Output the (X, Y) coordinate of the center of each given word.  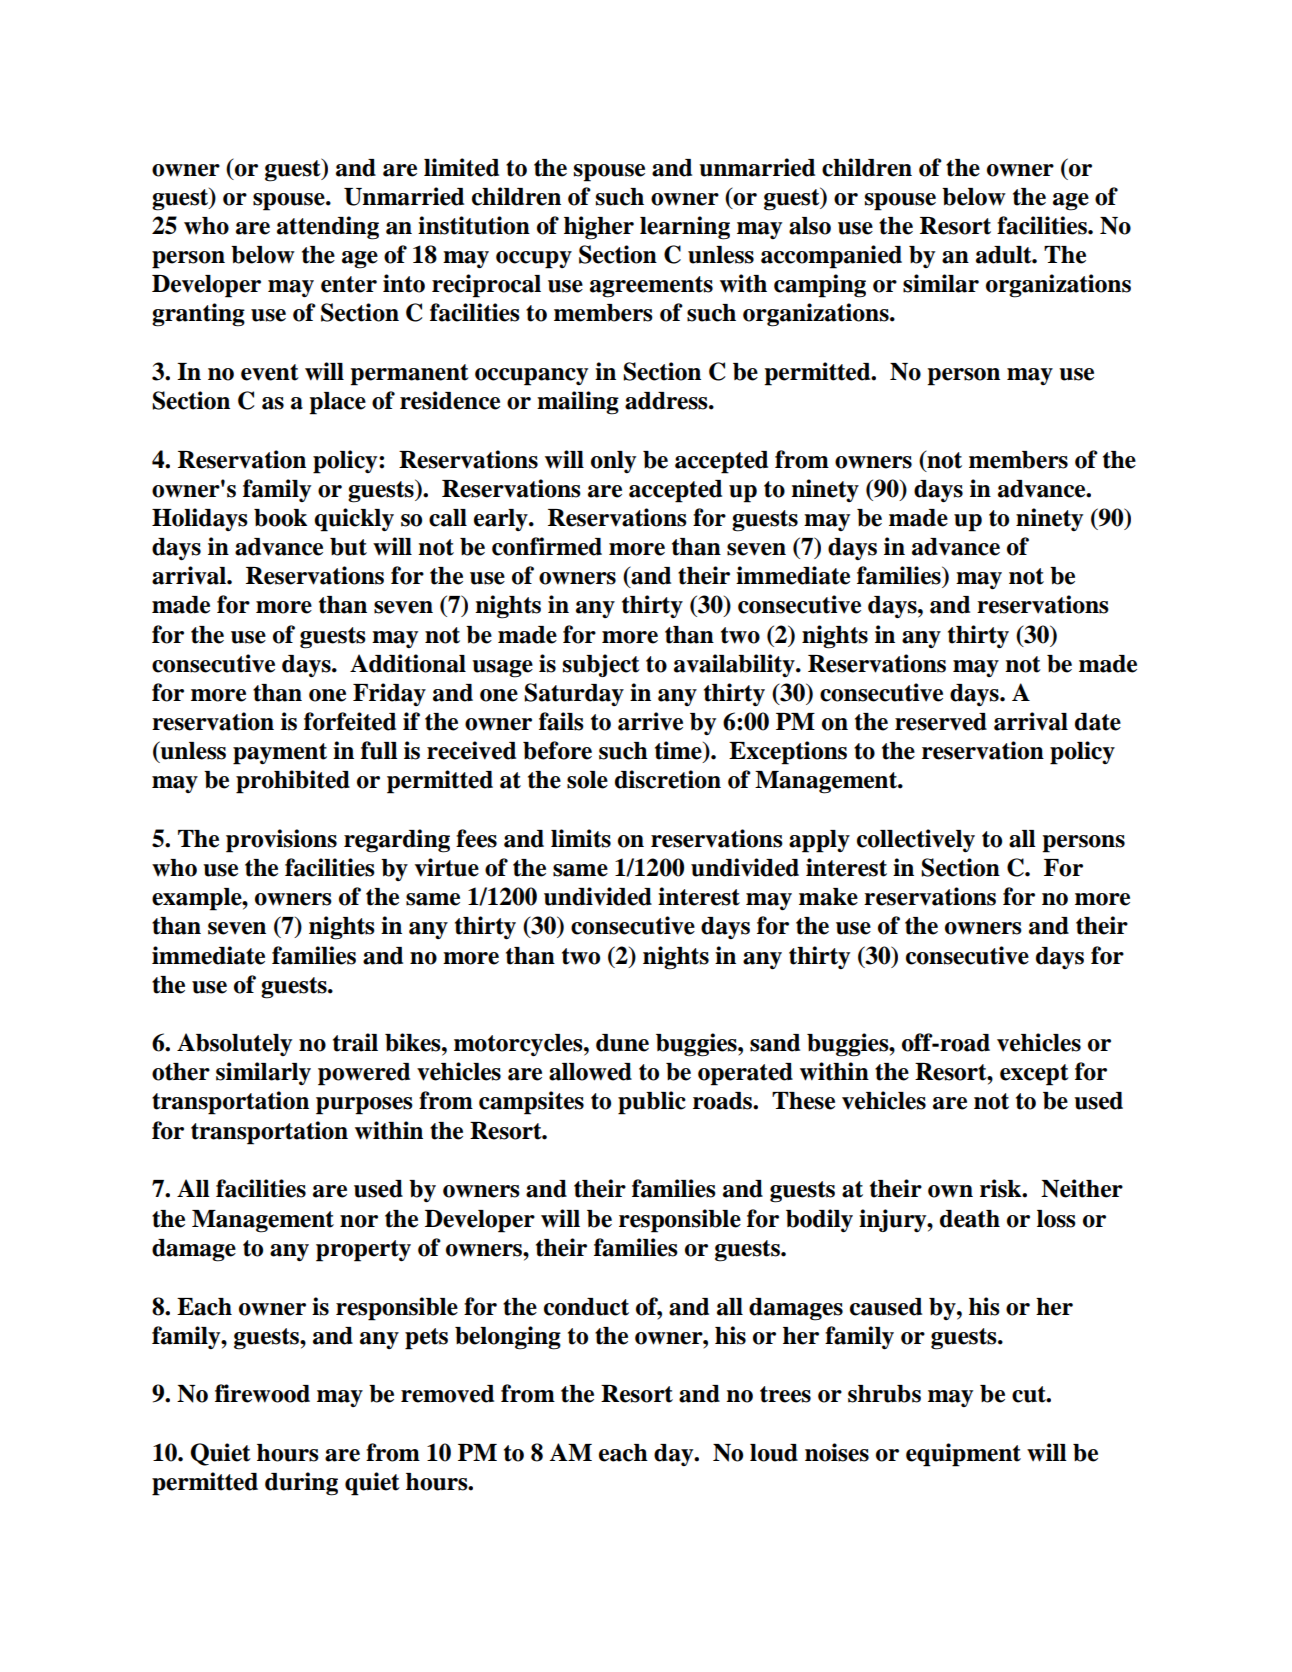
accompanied (831, 257)
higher (599, 228)
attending (328, 228)
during (301, 1484)
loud (774, 1453)
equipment (963, 1455)
